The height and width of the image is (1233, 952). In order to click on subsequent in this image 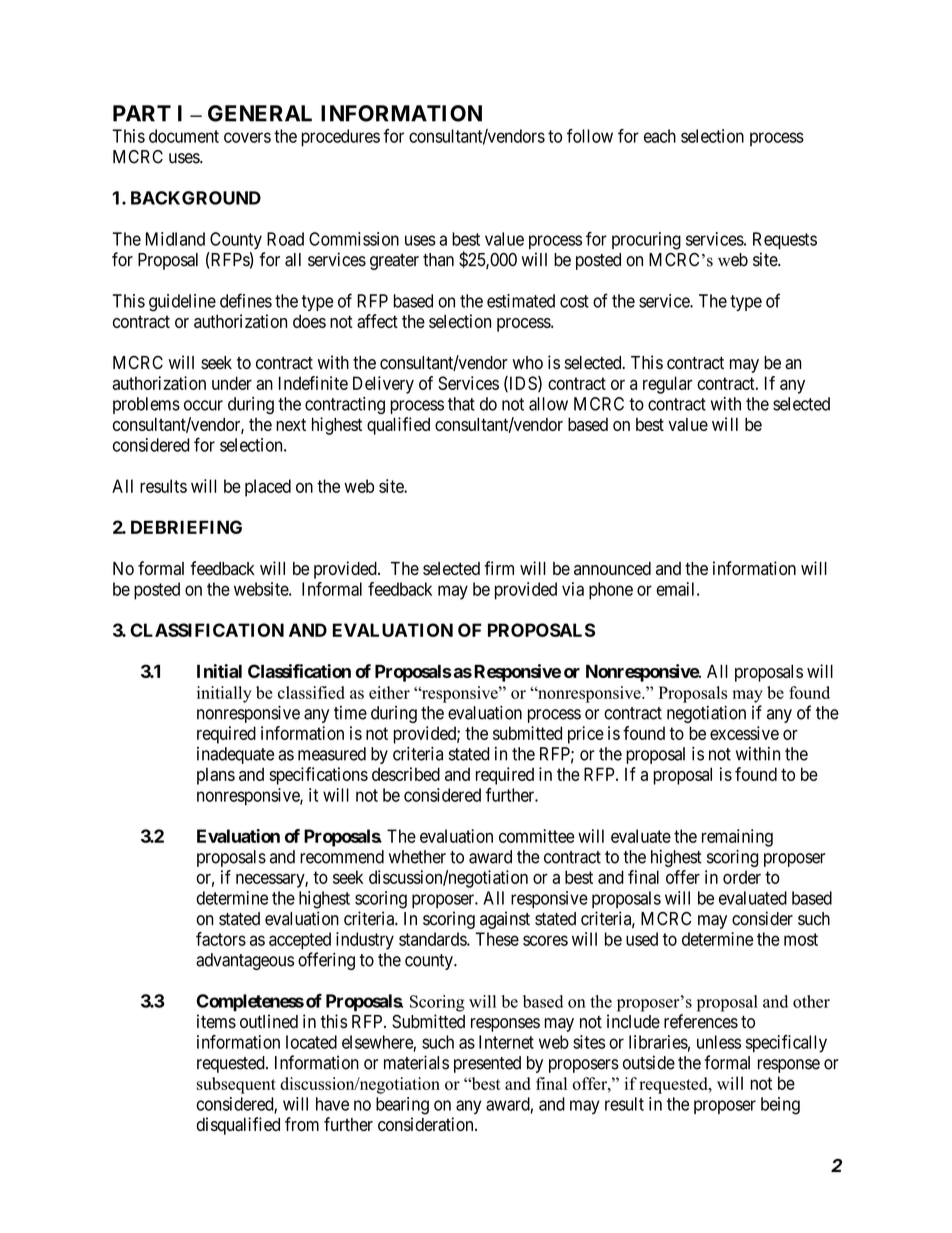, I will do `click(236, 1085)`.
